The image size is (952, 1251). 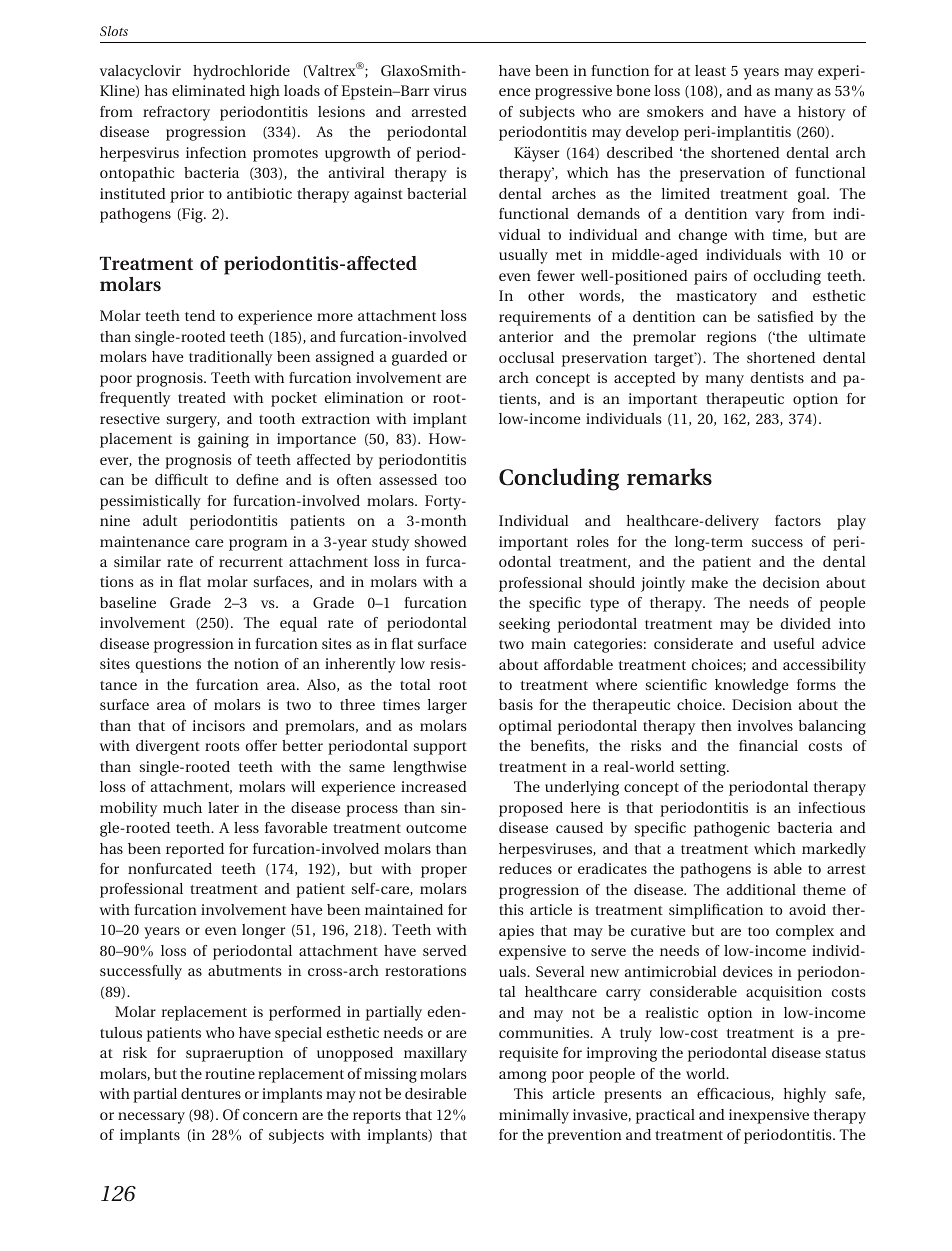 What do you see at coordinates (633, 90) in the image?
I see `bone` at bounding box center [633, 90].
